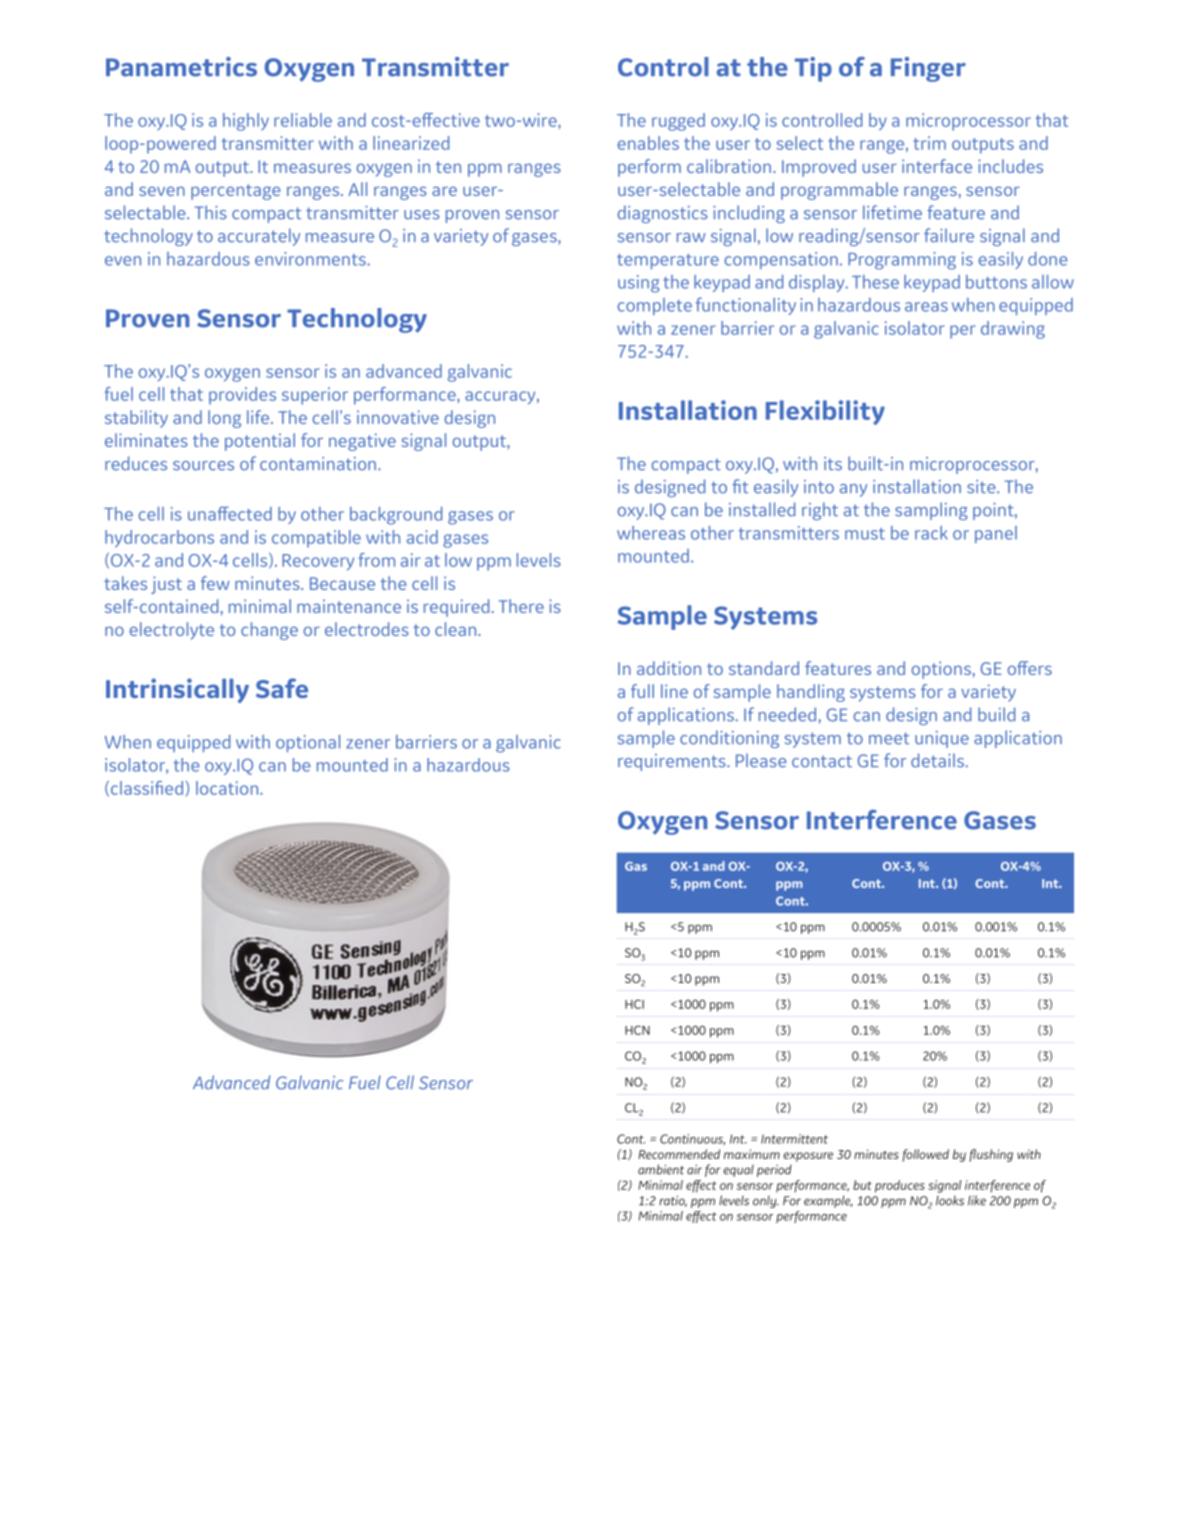 Image resolution: width=1178 pixels, height=1525 pixels. What do you see at coordinates (928, 69) in the screenshot?
I see `Finger` at bounding box center [928, 69].
